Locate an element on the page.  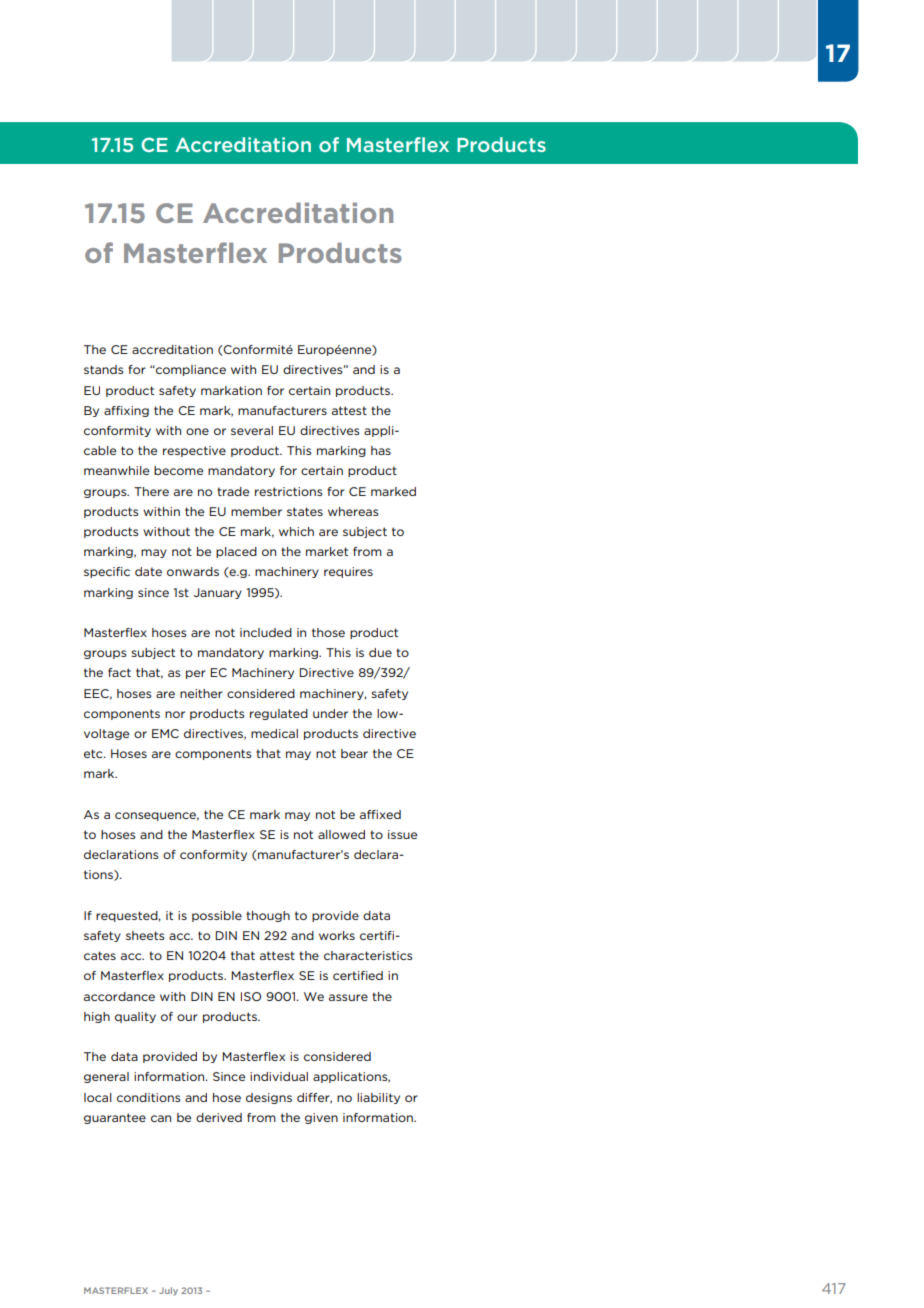
has is located at coordinates (381, 450).
